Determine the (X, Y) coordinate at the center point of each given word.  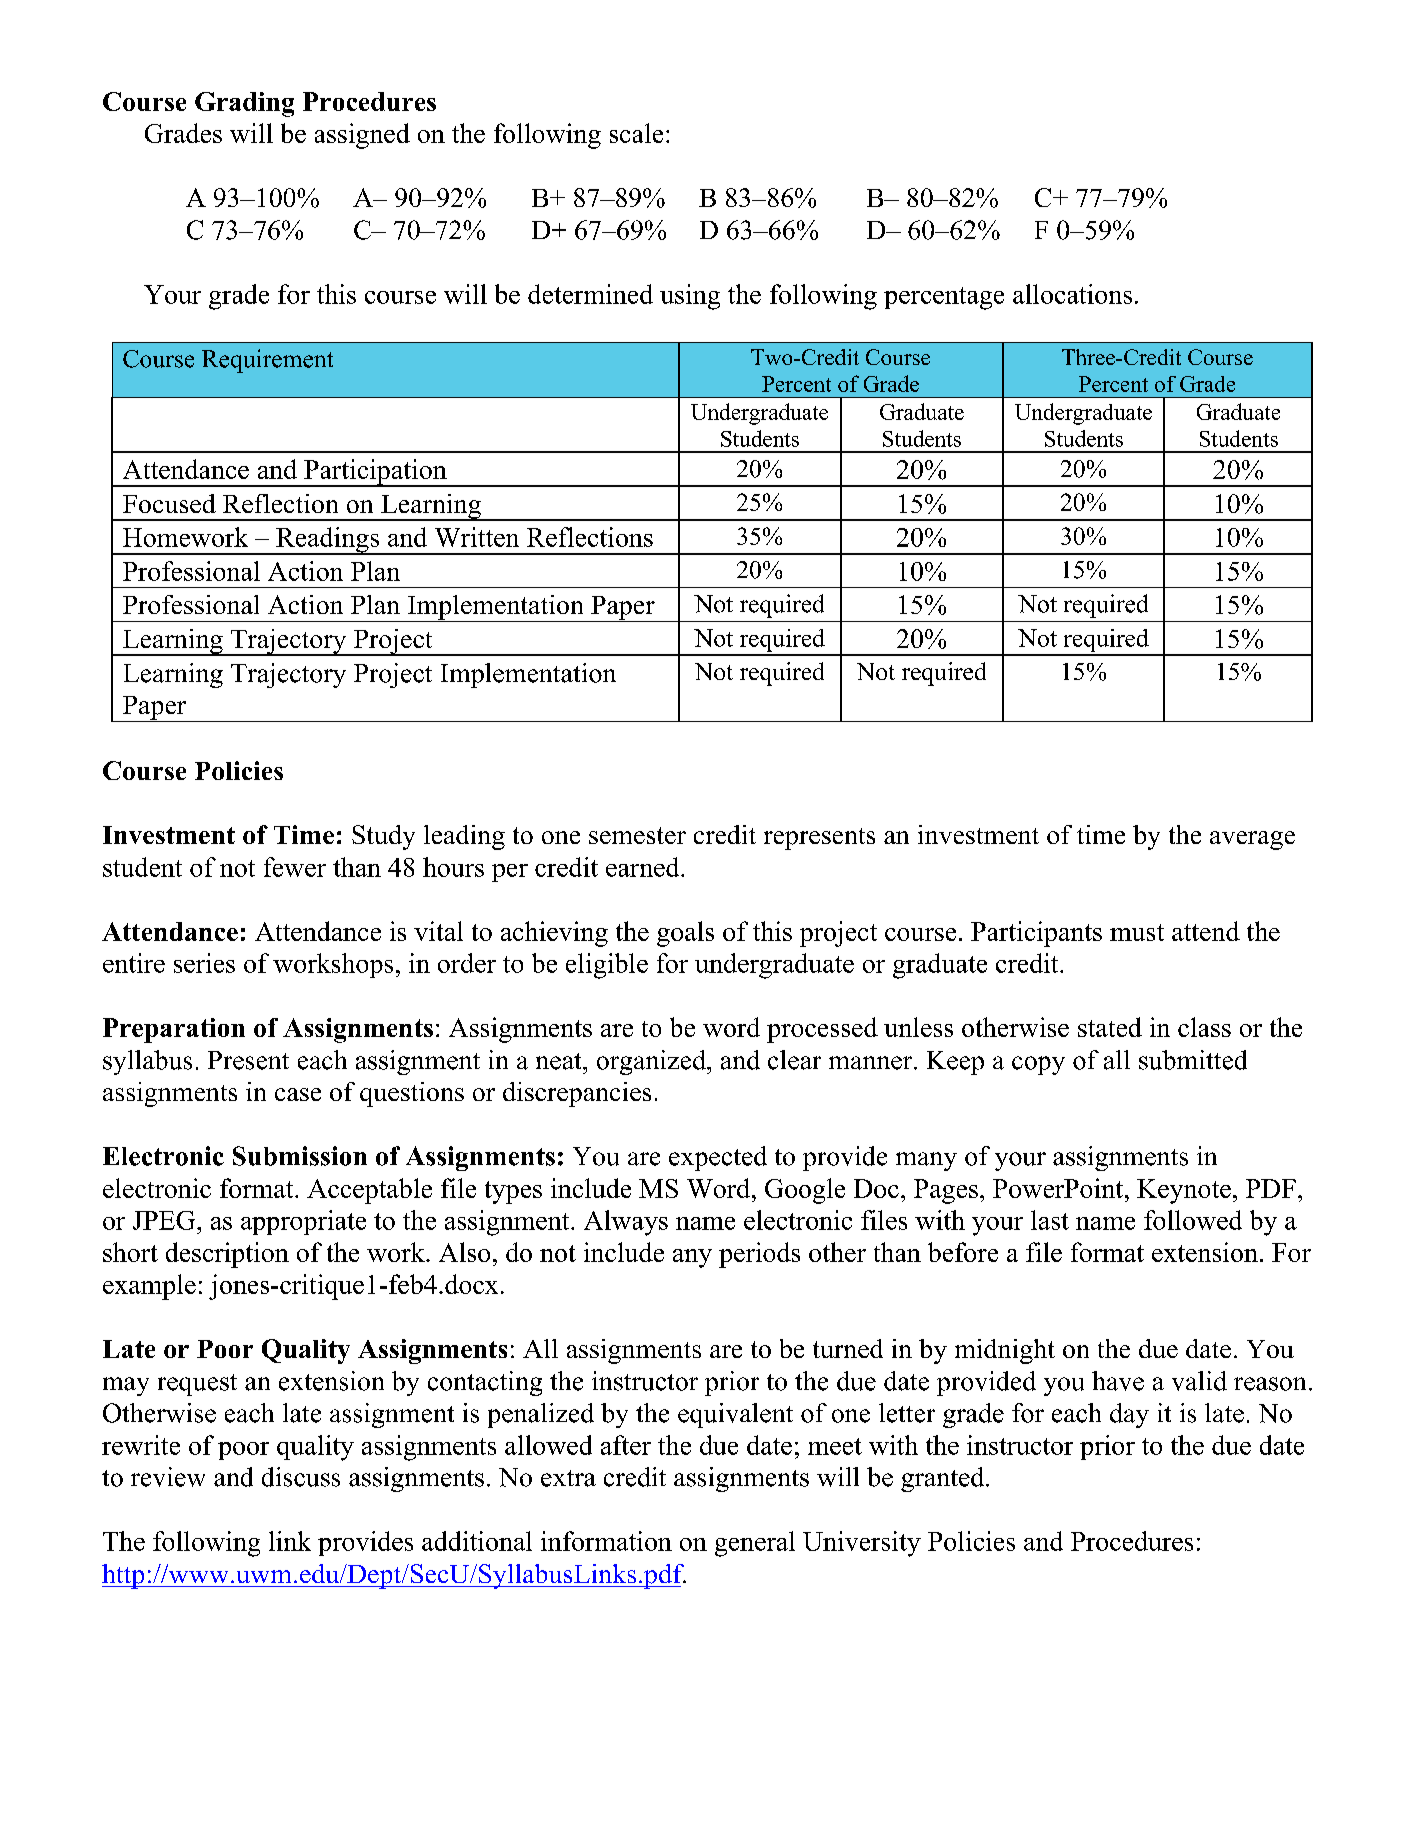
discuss (301, 1477)
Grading (244, 104)
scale (636, 133)
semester (637, 835)
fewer (295, 867)
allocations (1072, 294)
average (1252, 840)
